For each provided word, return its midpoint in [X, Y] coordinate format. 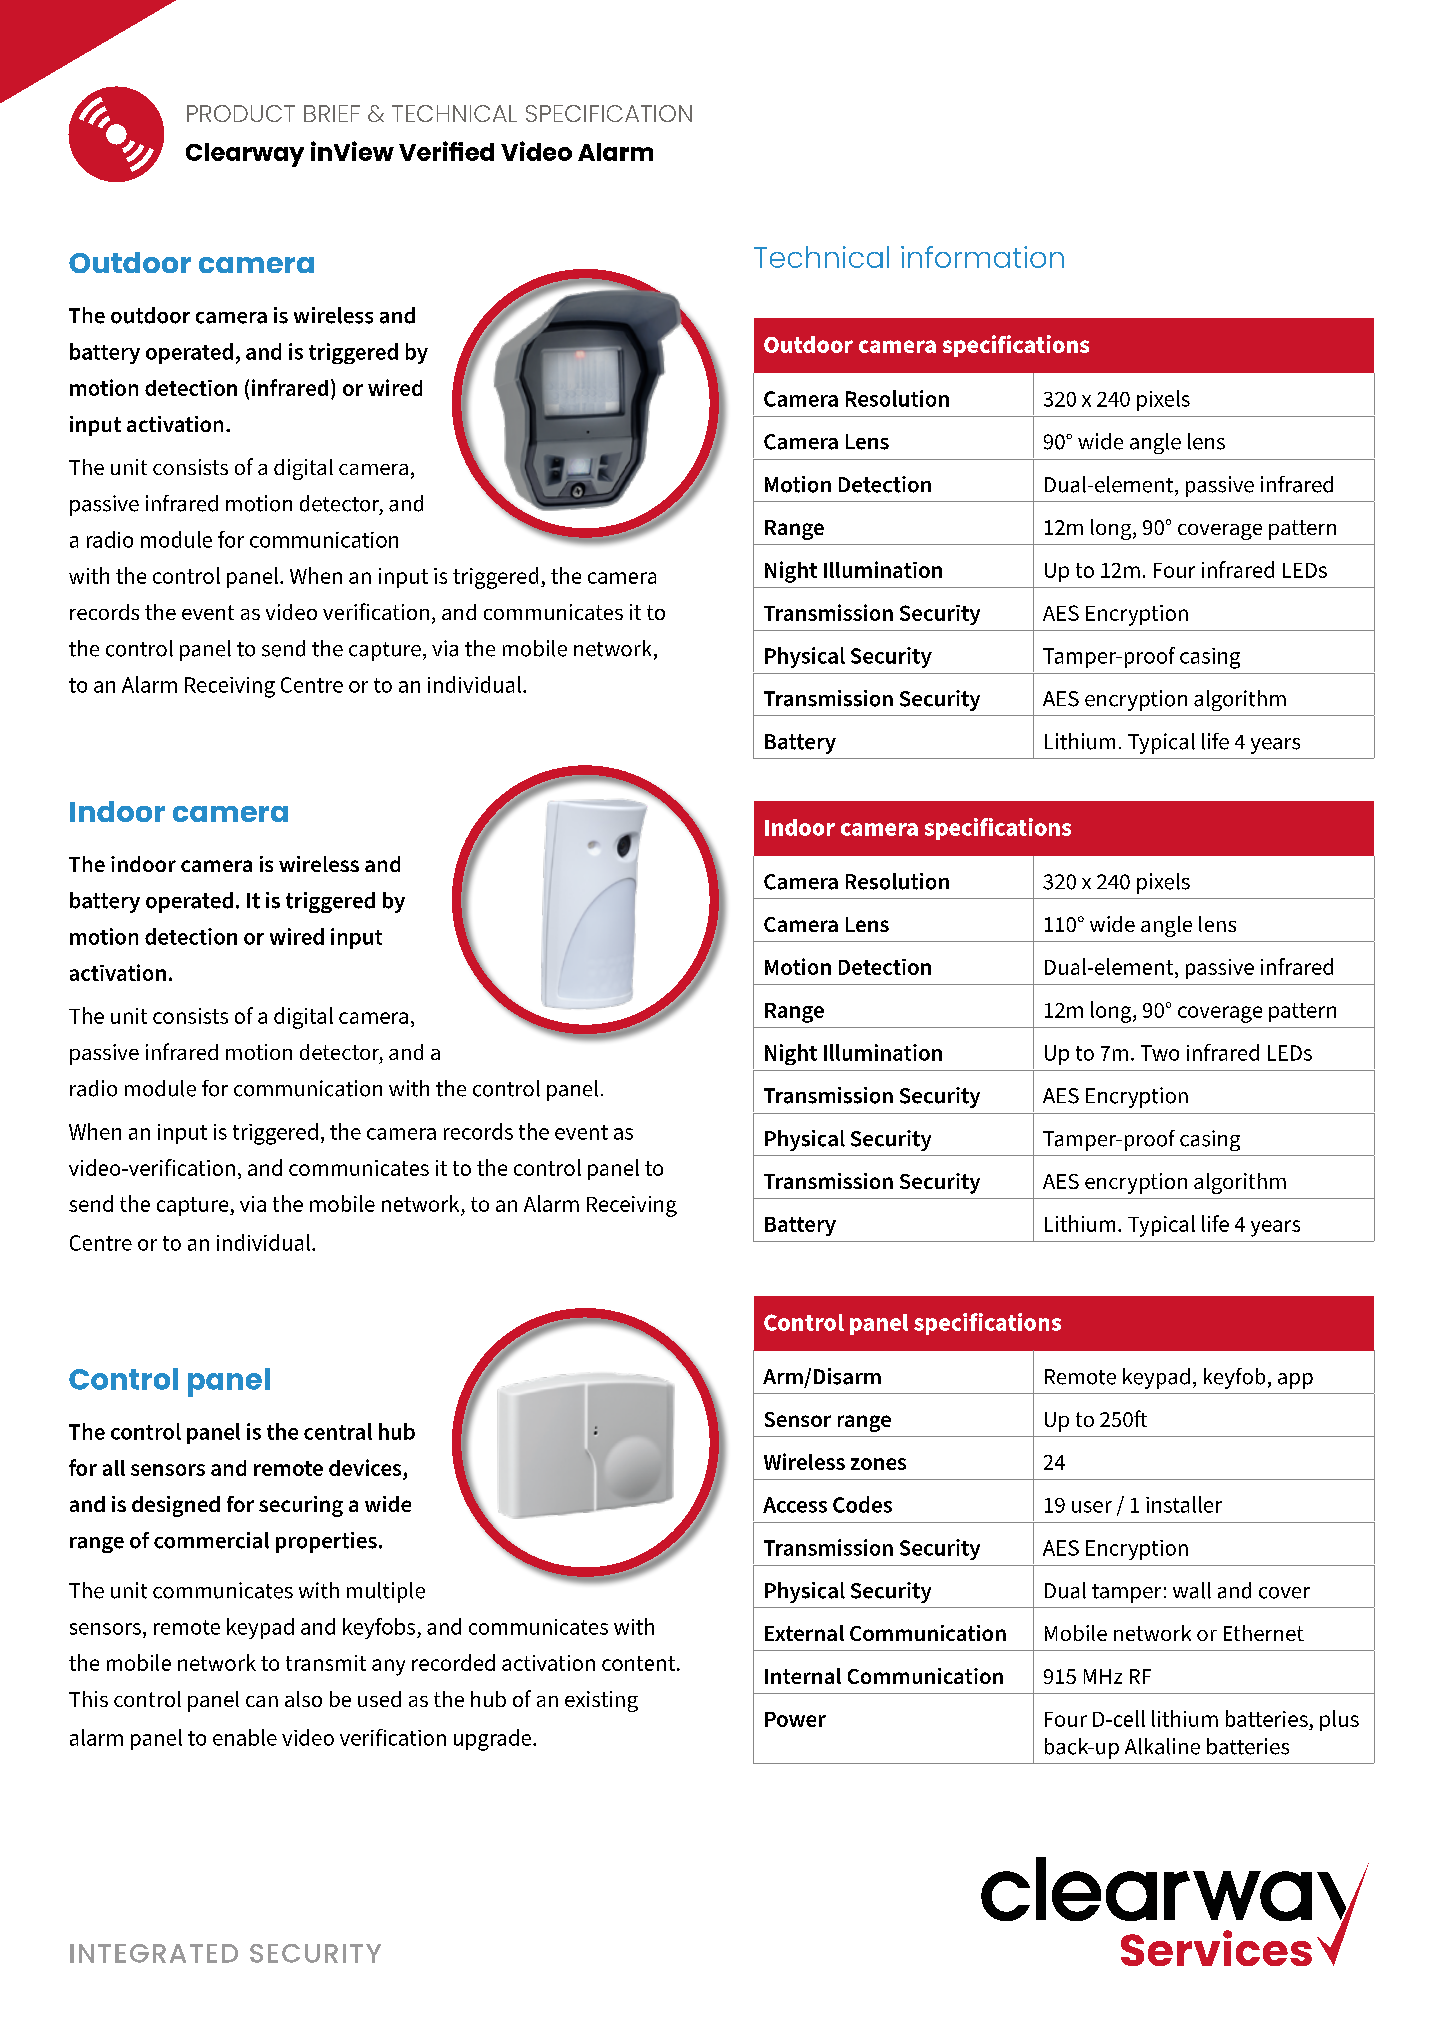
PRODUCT [241, 113]
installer [1184, 1504]
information [982, 257]
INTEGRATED [154, 1953]
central [338, 1431]
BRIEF [332, 113]
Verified [446, 151]
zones [878, 1464]
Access [795, 1505]
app [1295, 1381]
